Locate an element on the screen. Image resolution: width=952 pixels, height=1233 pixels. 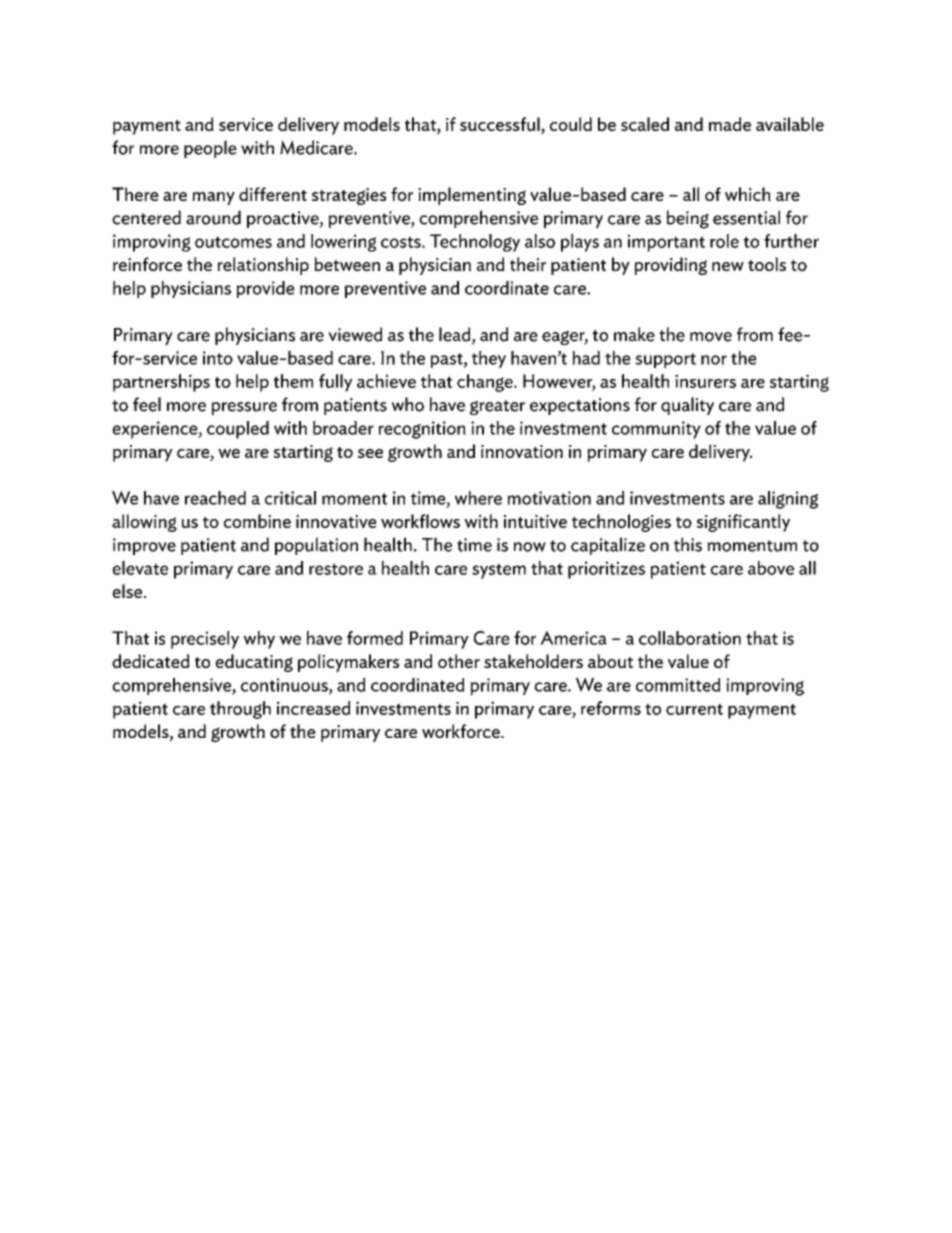
recognition is located at coordinates (422, 430).
